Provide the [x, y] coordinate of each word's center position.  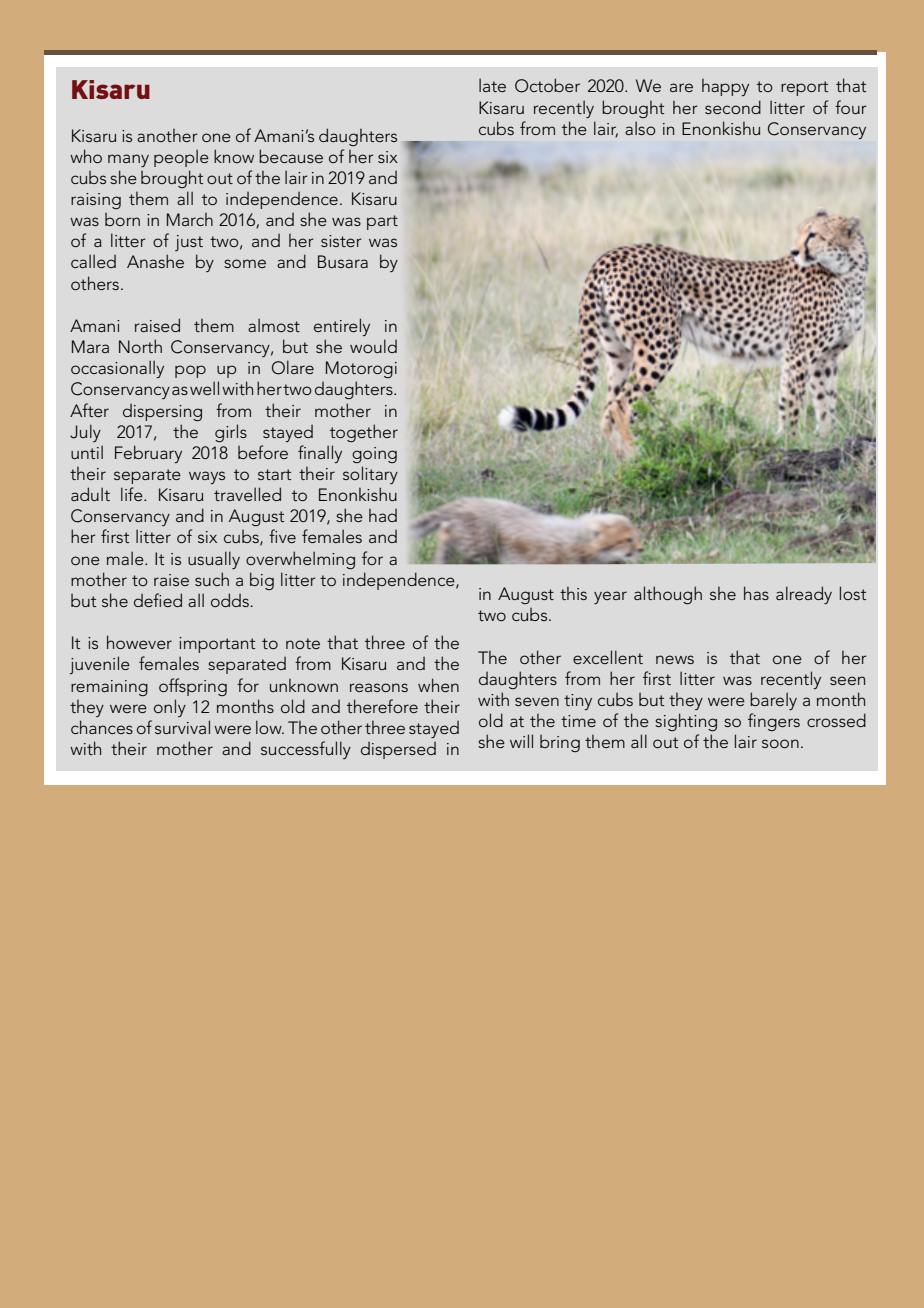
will [521, 741]
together [364, 433]
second [733, 107]
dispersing [162, 413]
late [492, 85]
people [181, 158]
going [374, 455]
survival [182, 727]
